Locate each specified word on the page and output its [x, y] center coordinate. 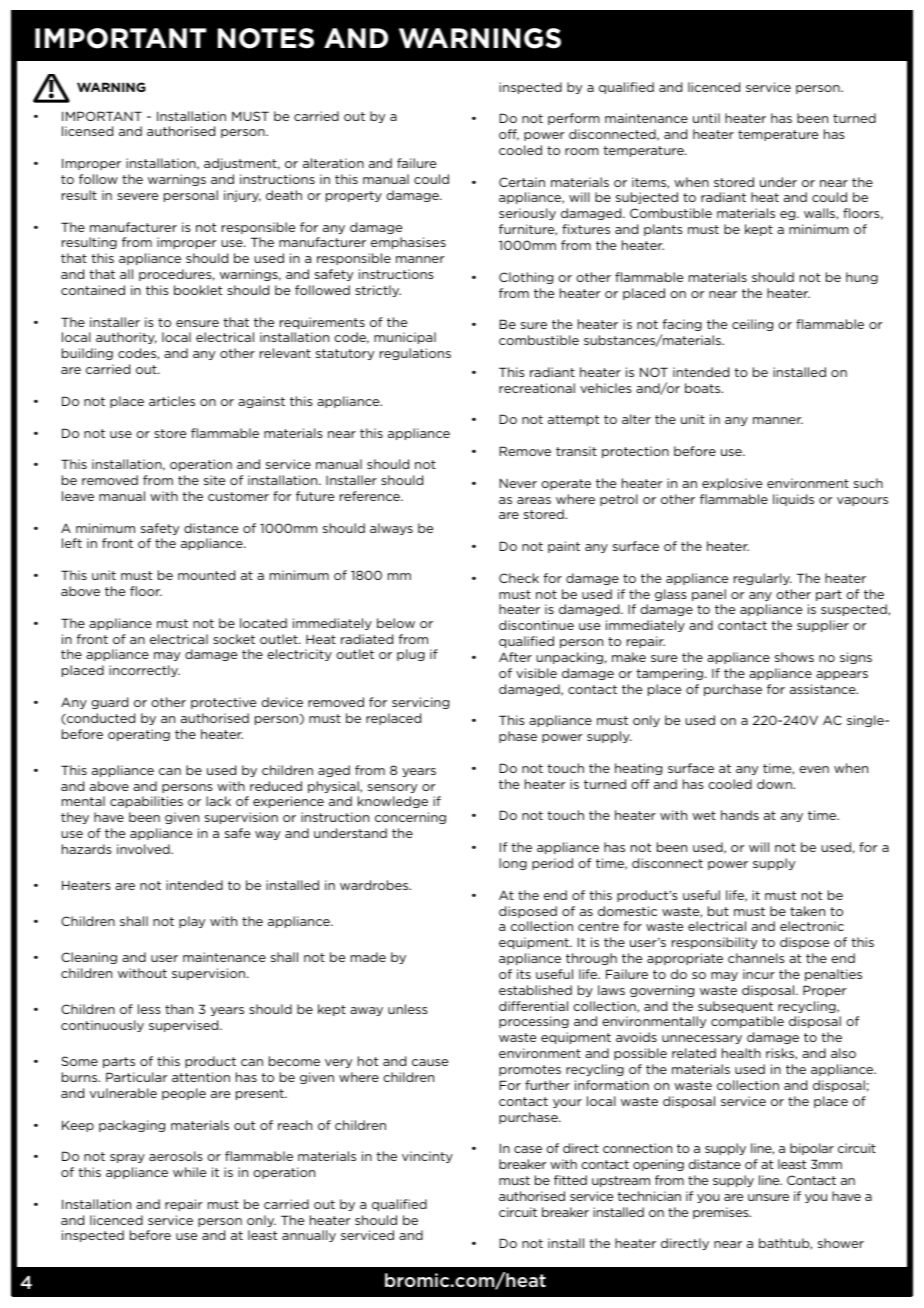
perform [574, 119]
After [515, 657]
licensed [87, 131]
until [706, 118]
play [192, 922]
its [524, 974]
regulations [415, 354]
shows [794, 657]
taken [807, 911]
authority [126, 338]
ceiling [752, 325]
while [189, 1172]
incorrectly [144, 671]
